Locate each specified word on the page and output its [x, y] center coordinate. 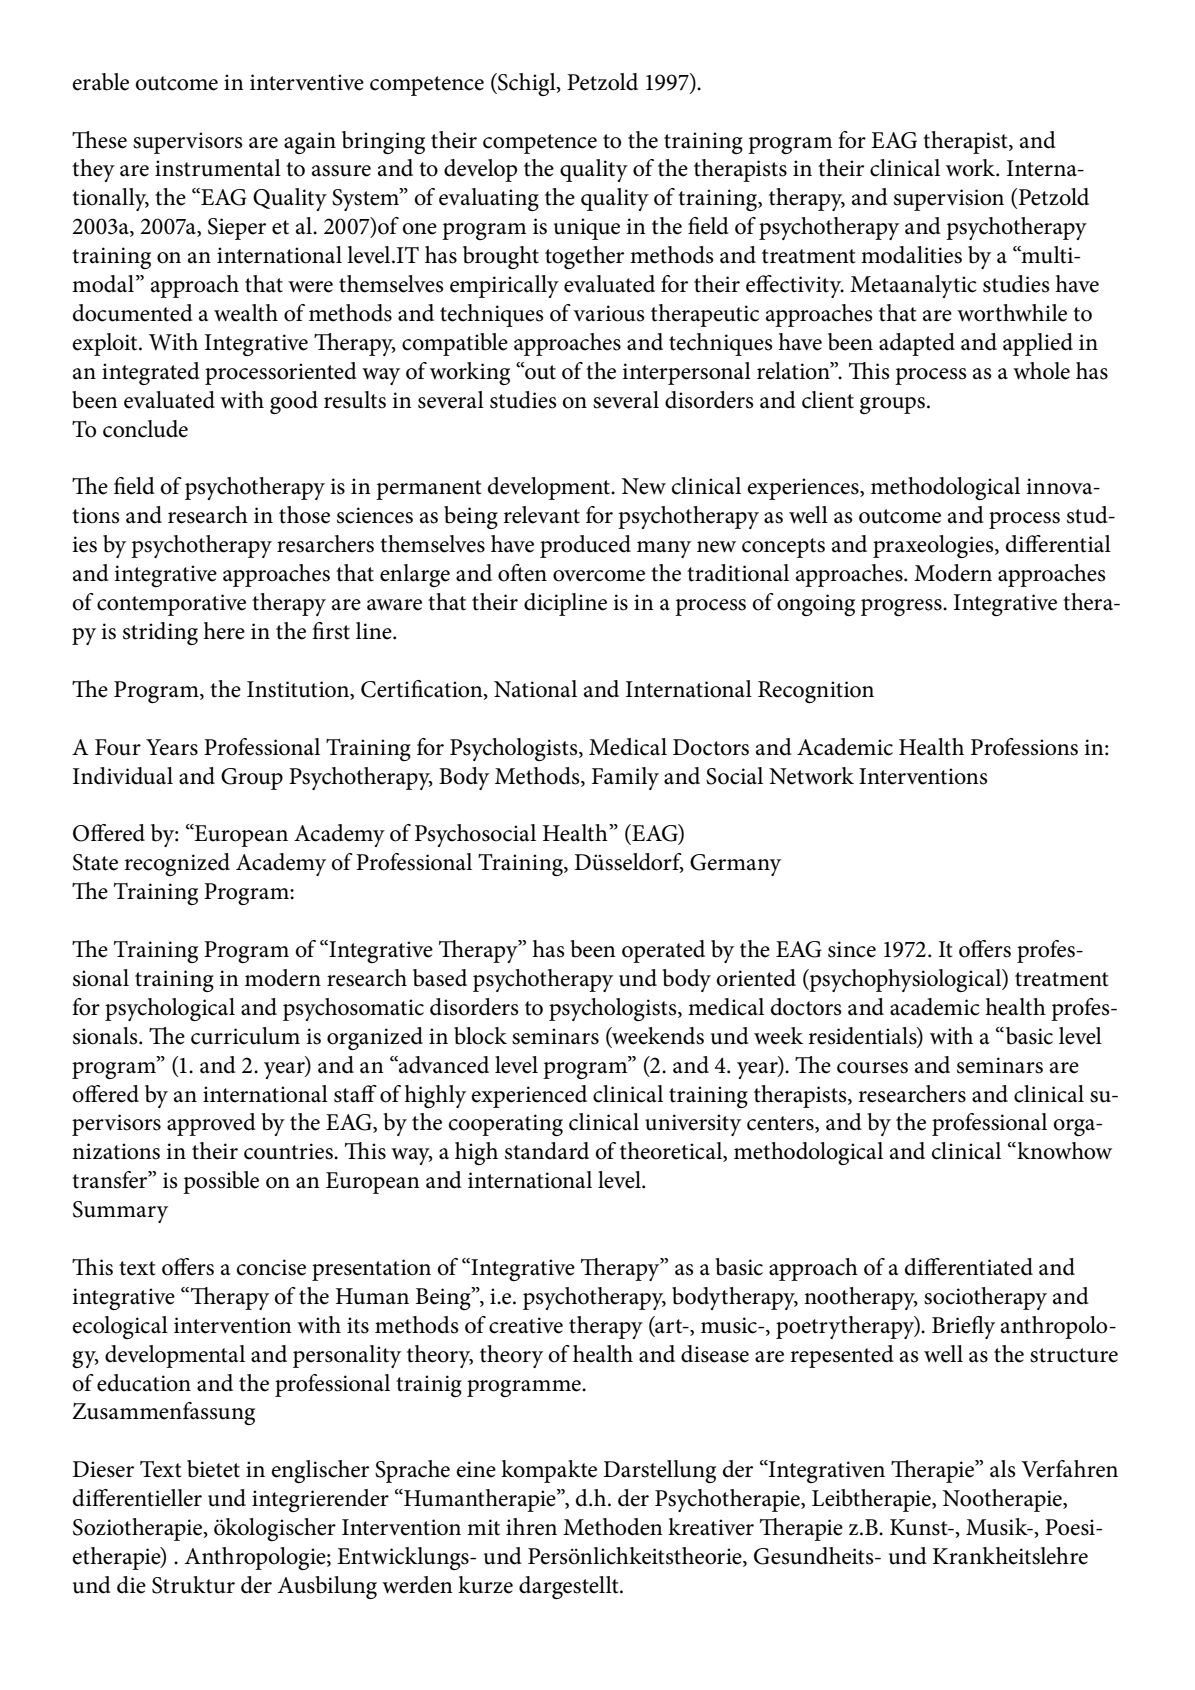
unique [587, 229]
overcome [599, 576]
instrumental [218, 168]
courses [872, 1068]
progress [902, 607]
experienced [529, 1096]
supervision [949, 200]
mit [483, 1527]
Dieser [103, 1469]
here [224, 631]
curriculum [245, 1036]
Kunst [920, 1527]
